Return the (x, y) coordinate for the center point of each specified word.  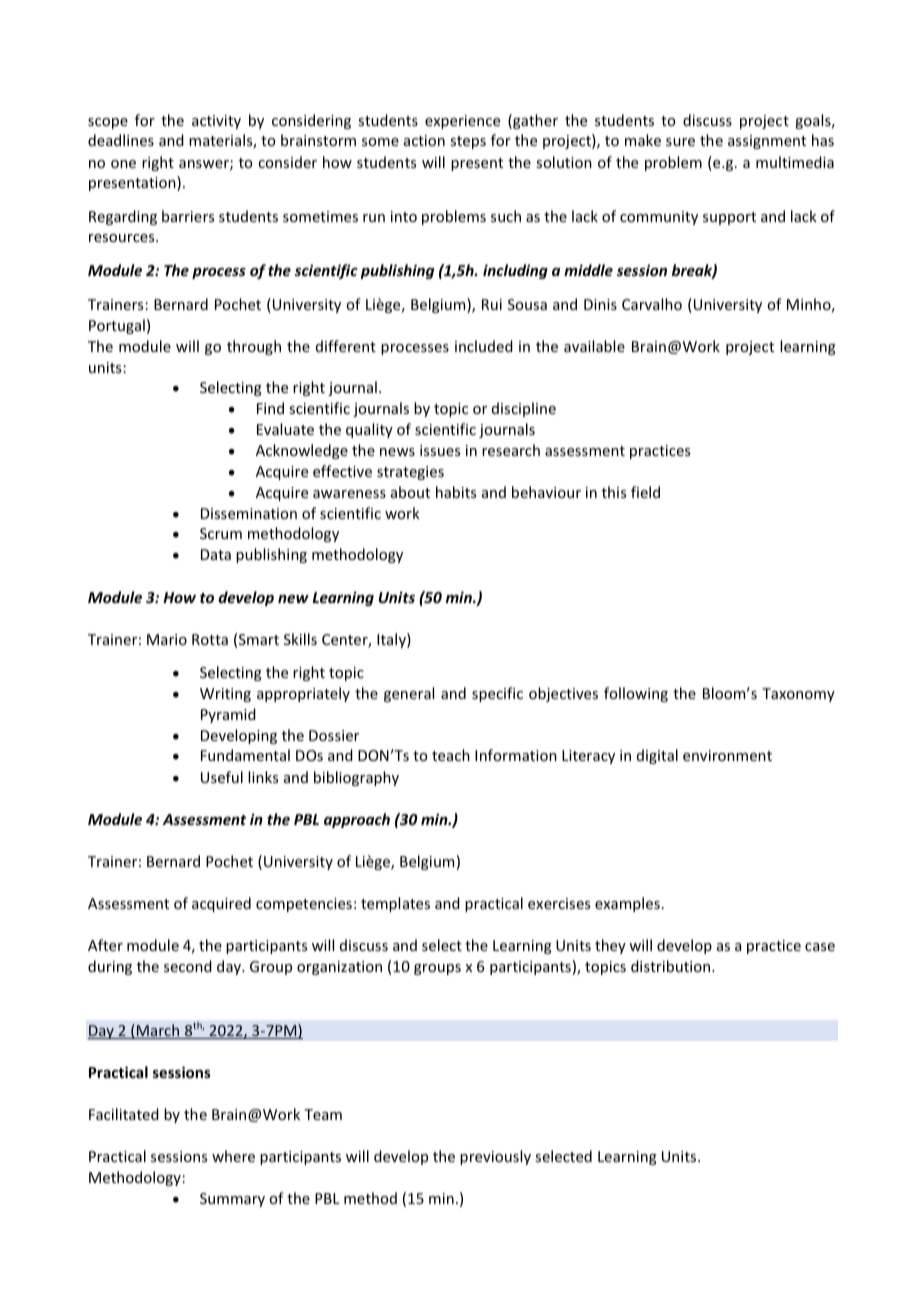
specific (497, 694)
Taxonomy (798, 695)
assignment (767, 142)
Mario (167, 639)
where (233, 1156)
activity (216, 122)
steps (468, 142)
